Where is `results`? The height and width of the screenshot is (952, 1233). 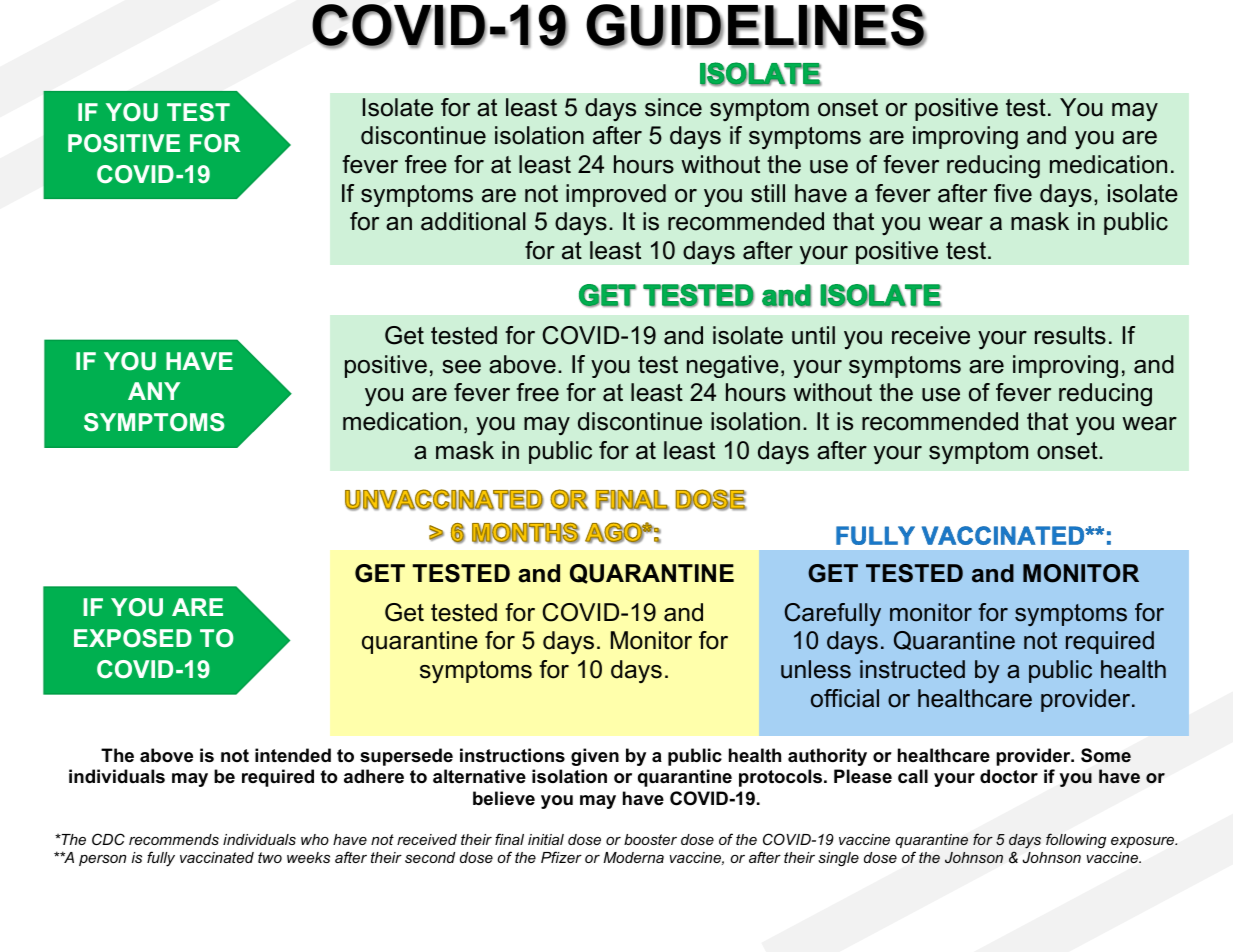
results is located at coordinates (1070, 335).
